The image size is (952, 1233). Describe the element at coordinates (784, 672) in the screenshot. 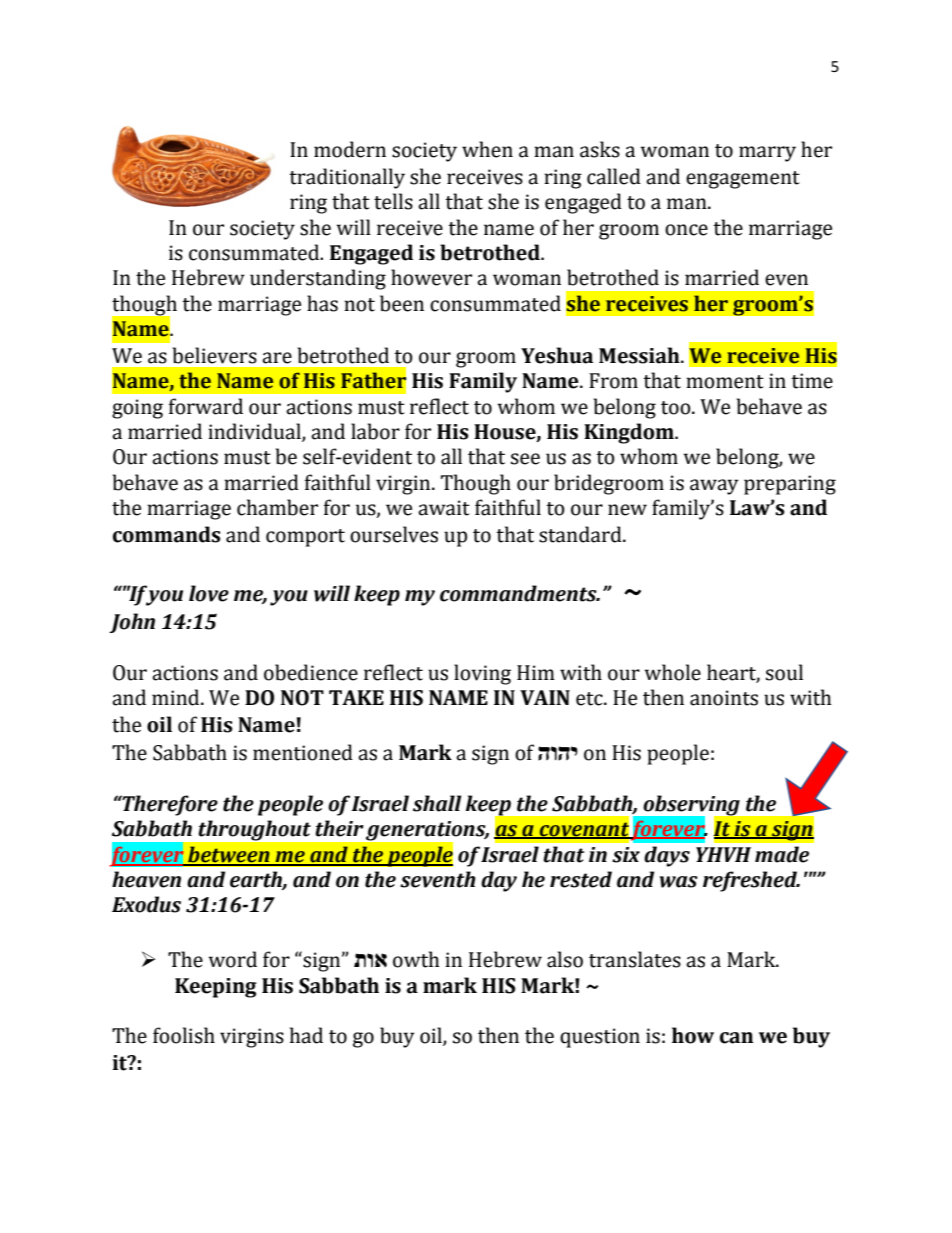

I see `soul` at that location.
